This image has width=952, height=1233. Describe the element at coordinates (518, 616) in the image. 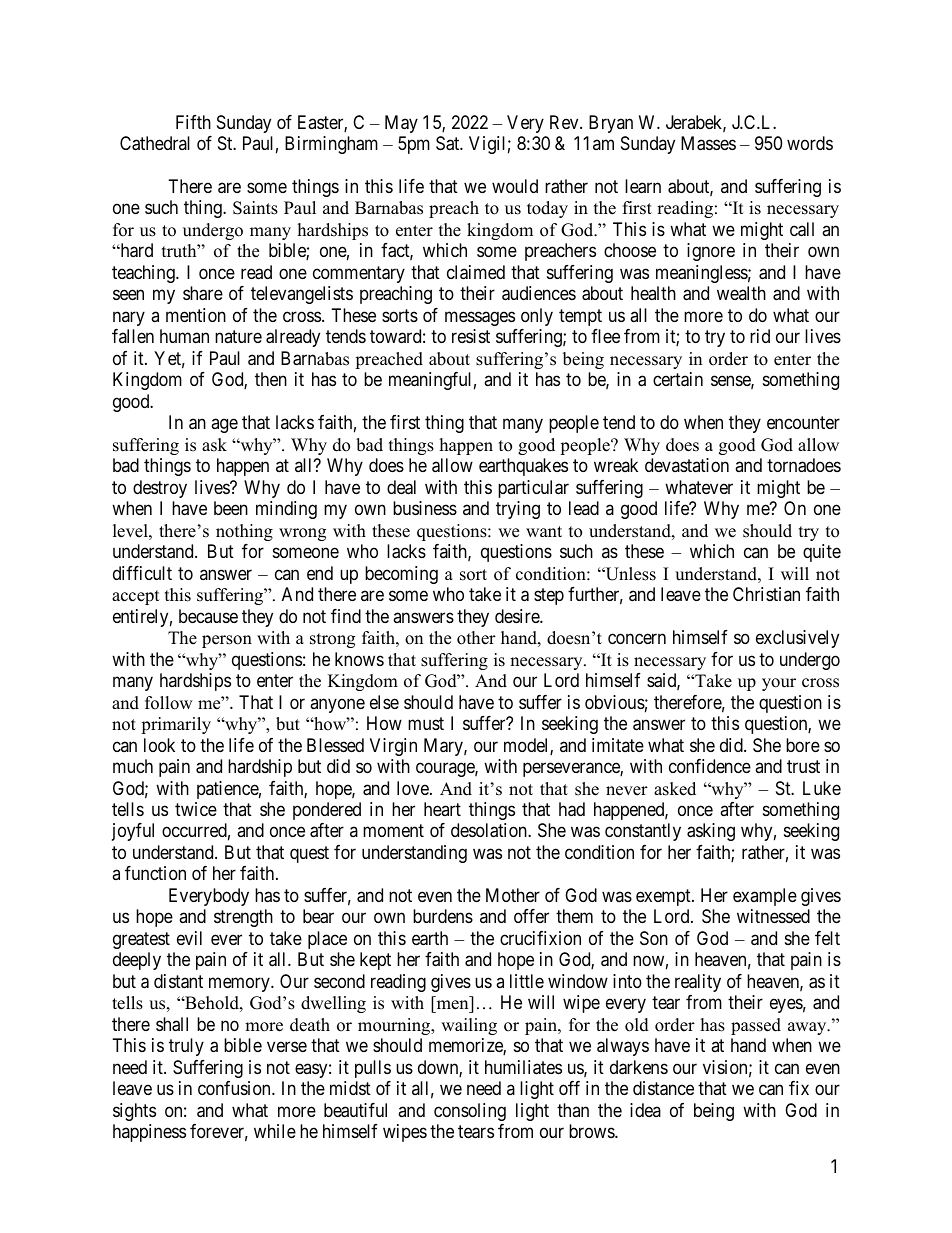

I see `desire` at that location.
